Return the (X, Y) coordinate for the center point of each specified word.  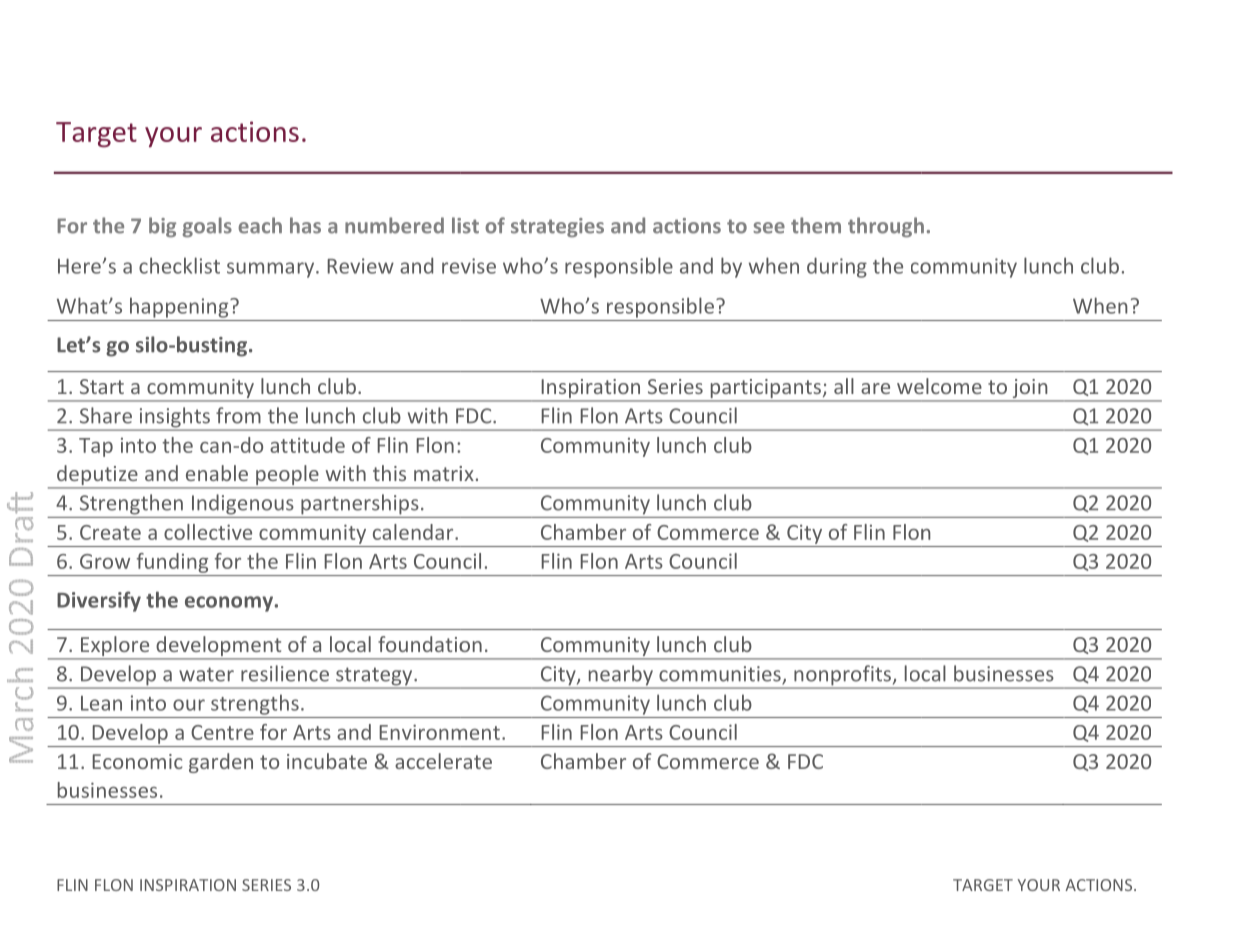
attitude (307, 445)
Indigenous (243, 504)
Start (102, 386)
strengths (255, 704)
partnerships (360, 504)
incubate (327, 761)
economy (229, 604)
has (305, 225)
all (844, 386)
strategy (374, 677)
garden (221, 763)
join (1030, 390)
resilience (285, 673)
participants (765, 390)
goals (207, 227)
